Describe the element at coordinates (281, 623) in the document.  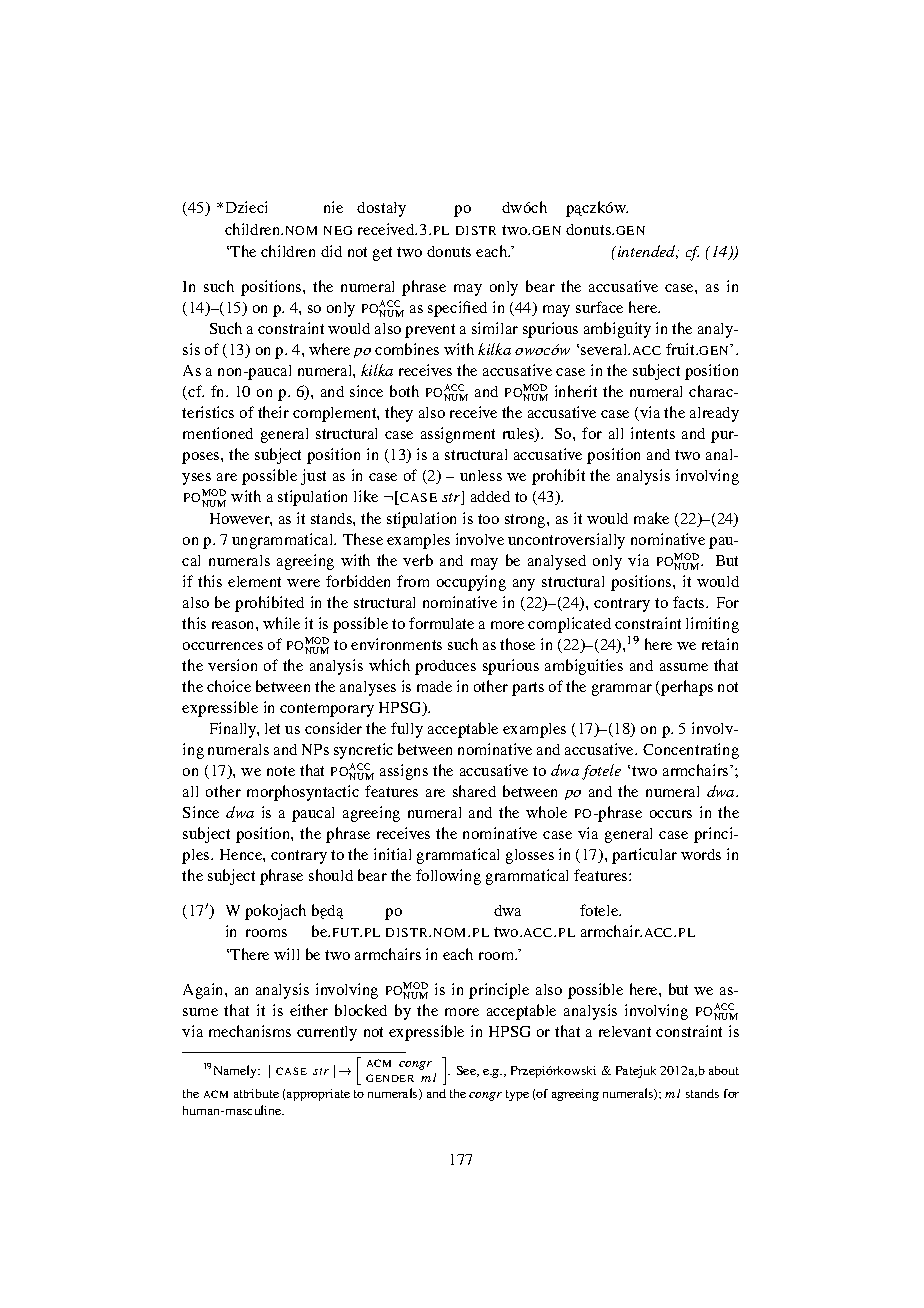
I see `while` at that location.
